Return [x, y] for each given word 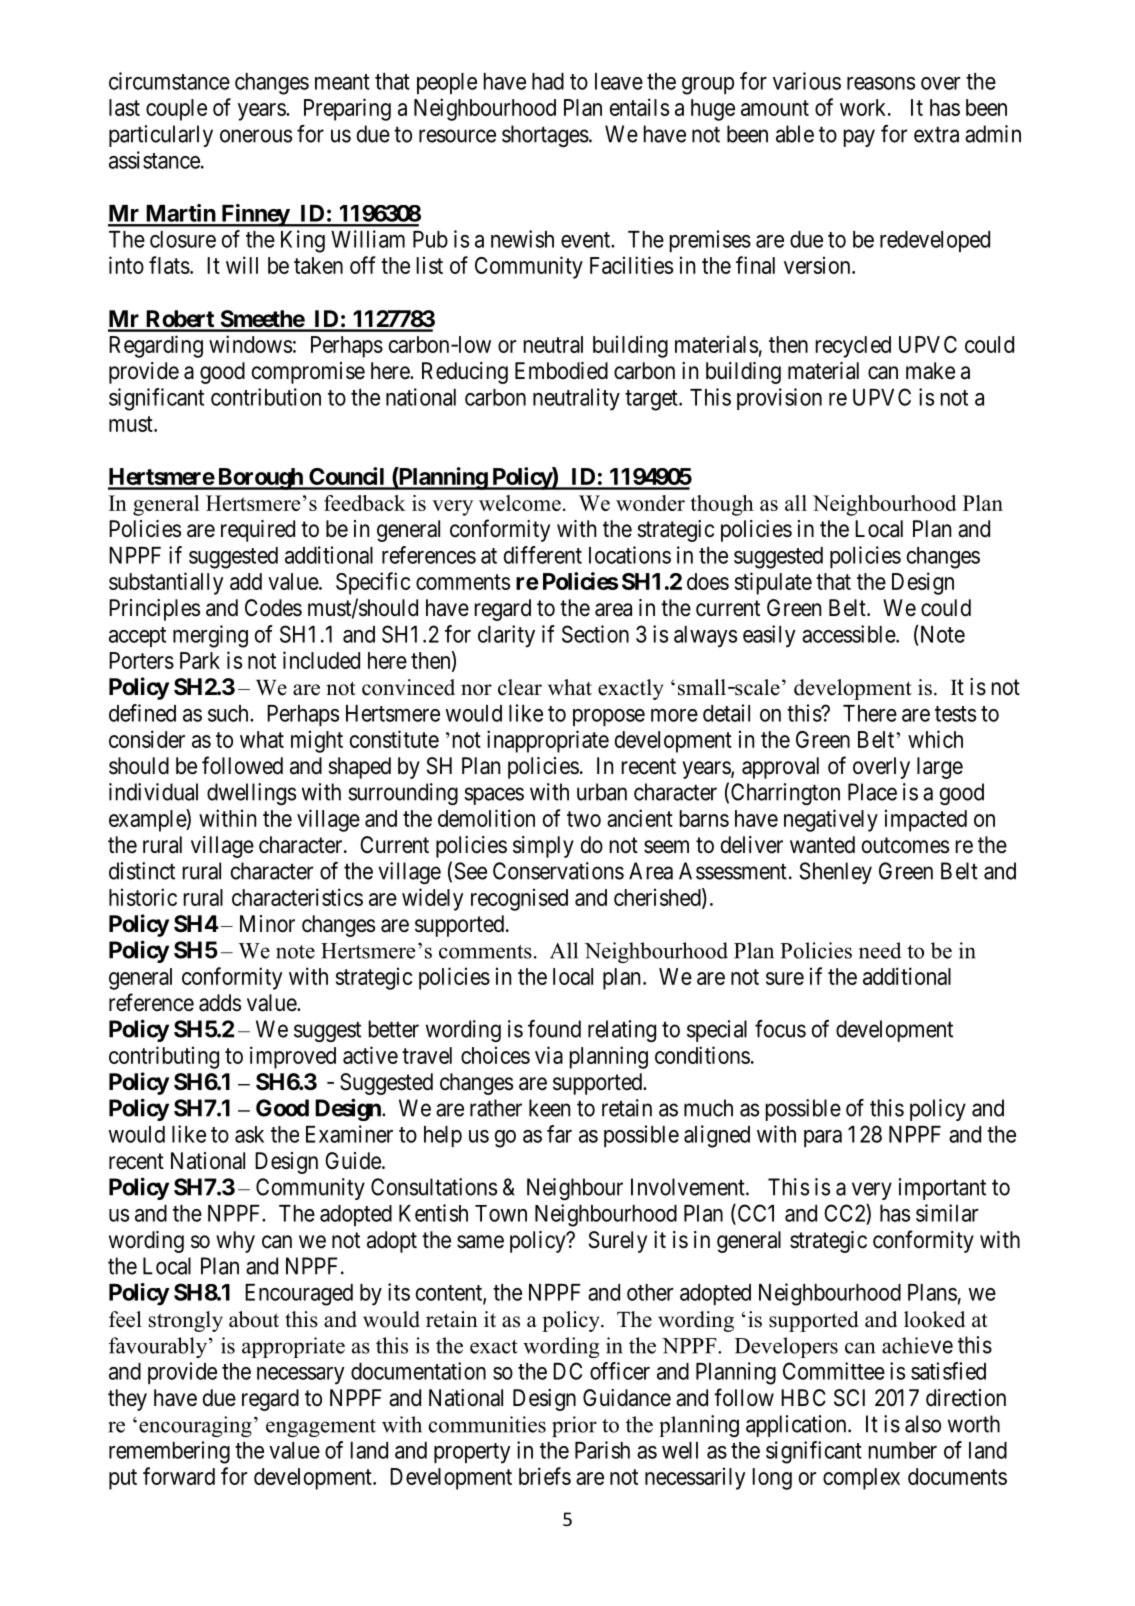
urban [602, 792]
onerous [256, 136]
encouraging [195, 1426]
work [864, 107]
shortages [545, 136]
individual [153, 792]
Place [872, 792]
